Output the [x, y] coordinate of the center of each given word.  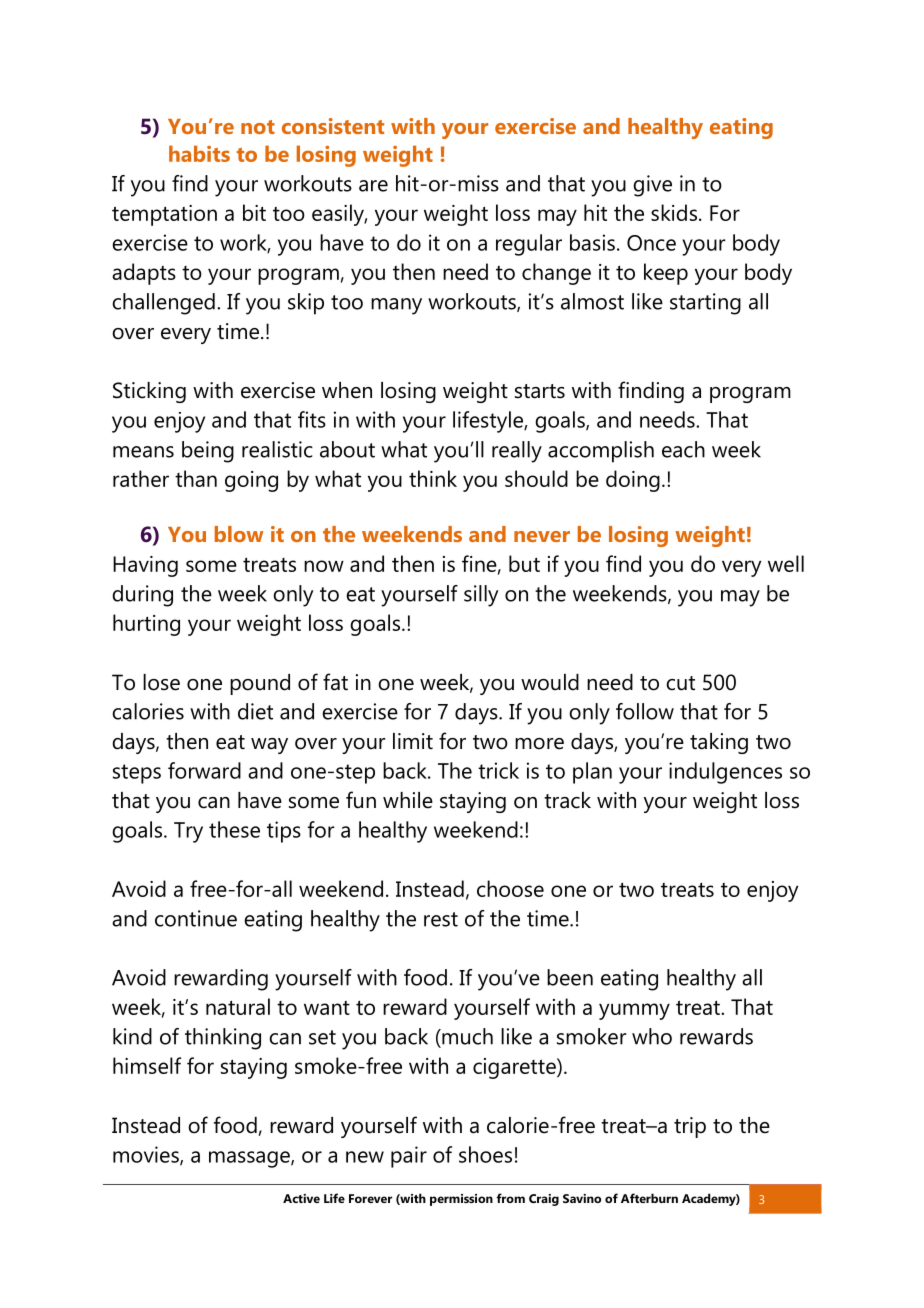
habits [199, 153]
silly [481, 596]
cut [680, 683]
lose [161, 682]
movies [147, 1155]
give [652, 186]
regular [529, 245]
